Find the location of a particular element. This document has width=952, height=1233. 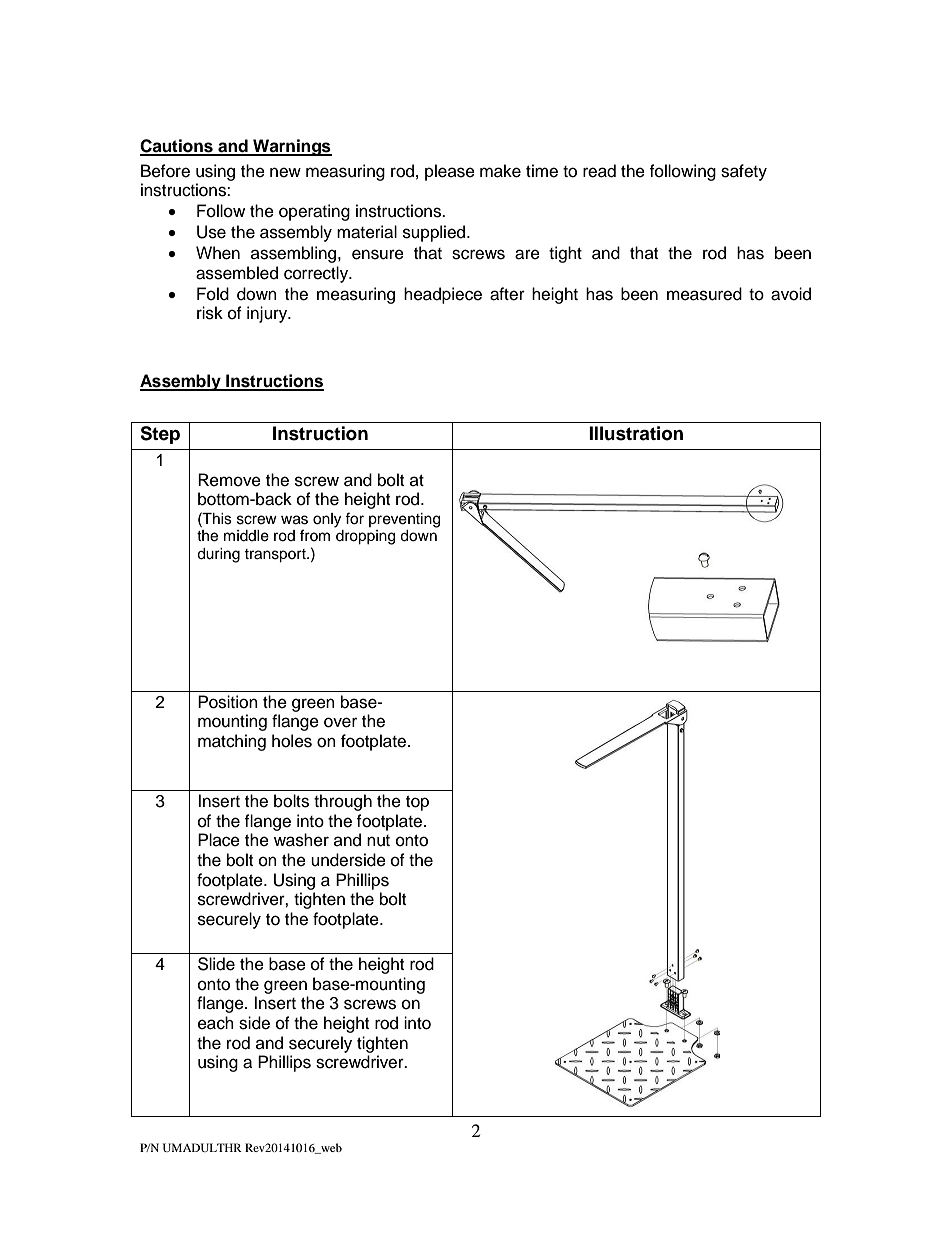

make is located at coordinates (500, 171).
